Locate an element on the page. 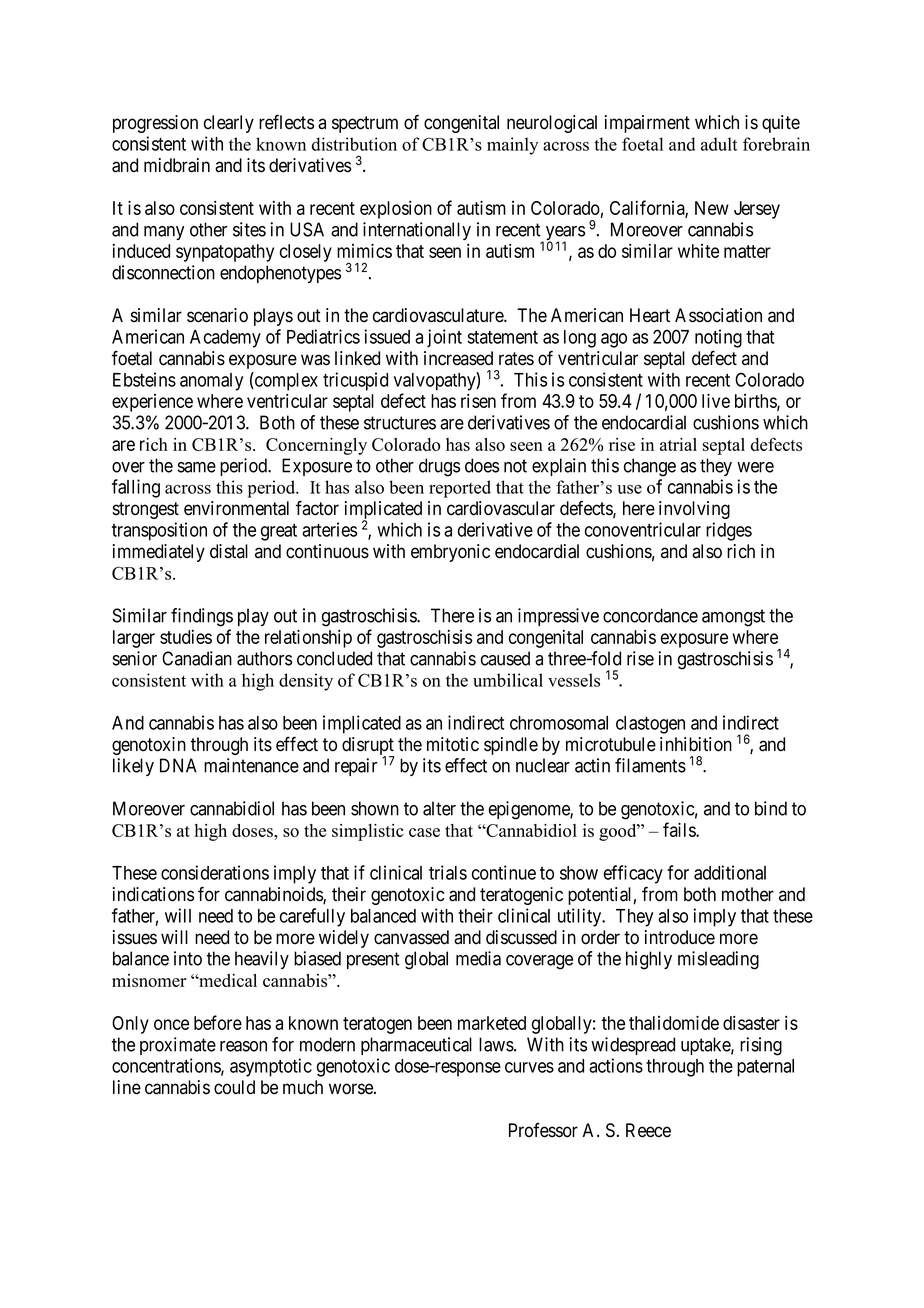 This image has width=924, height=1308. atrial is located at coordinates (678, 444).
